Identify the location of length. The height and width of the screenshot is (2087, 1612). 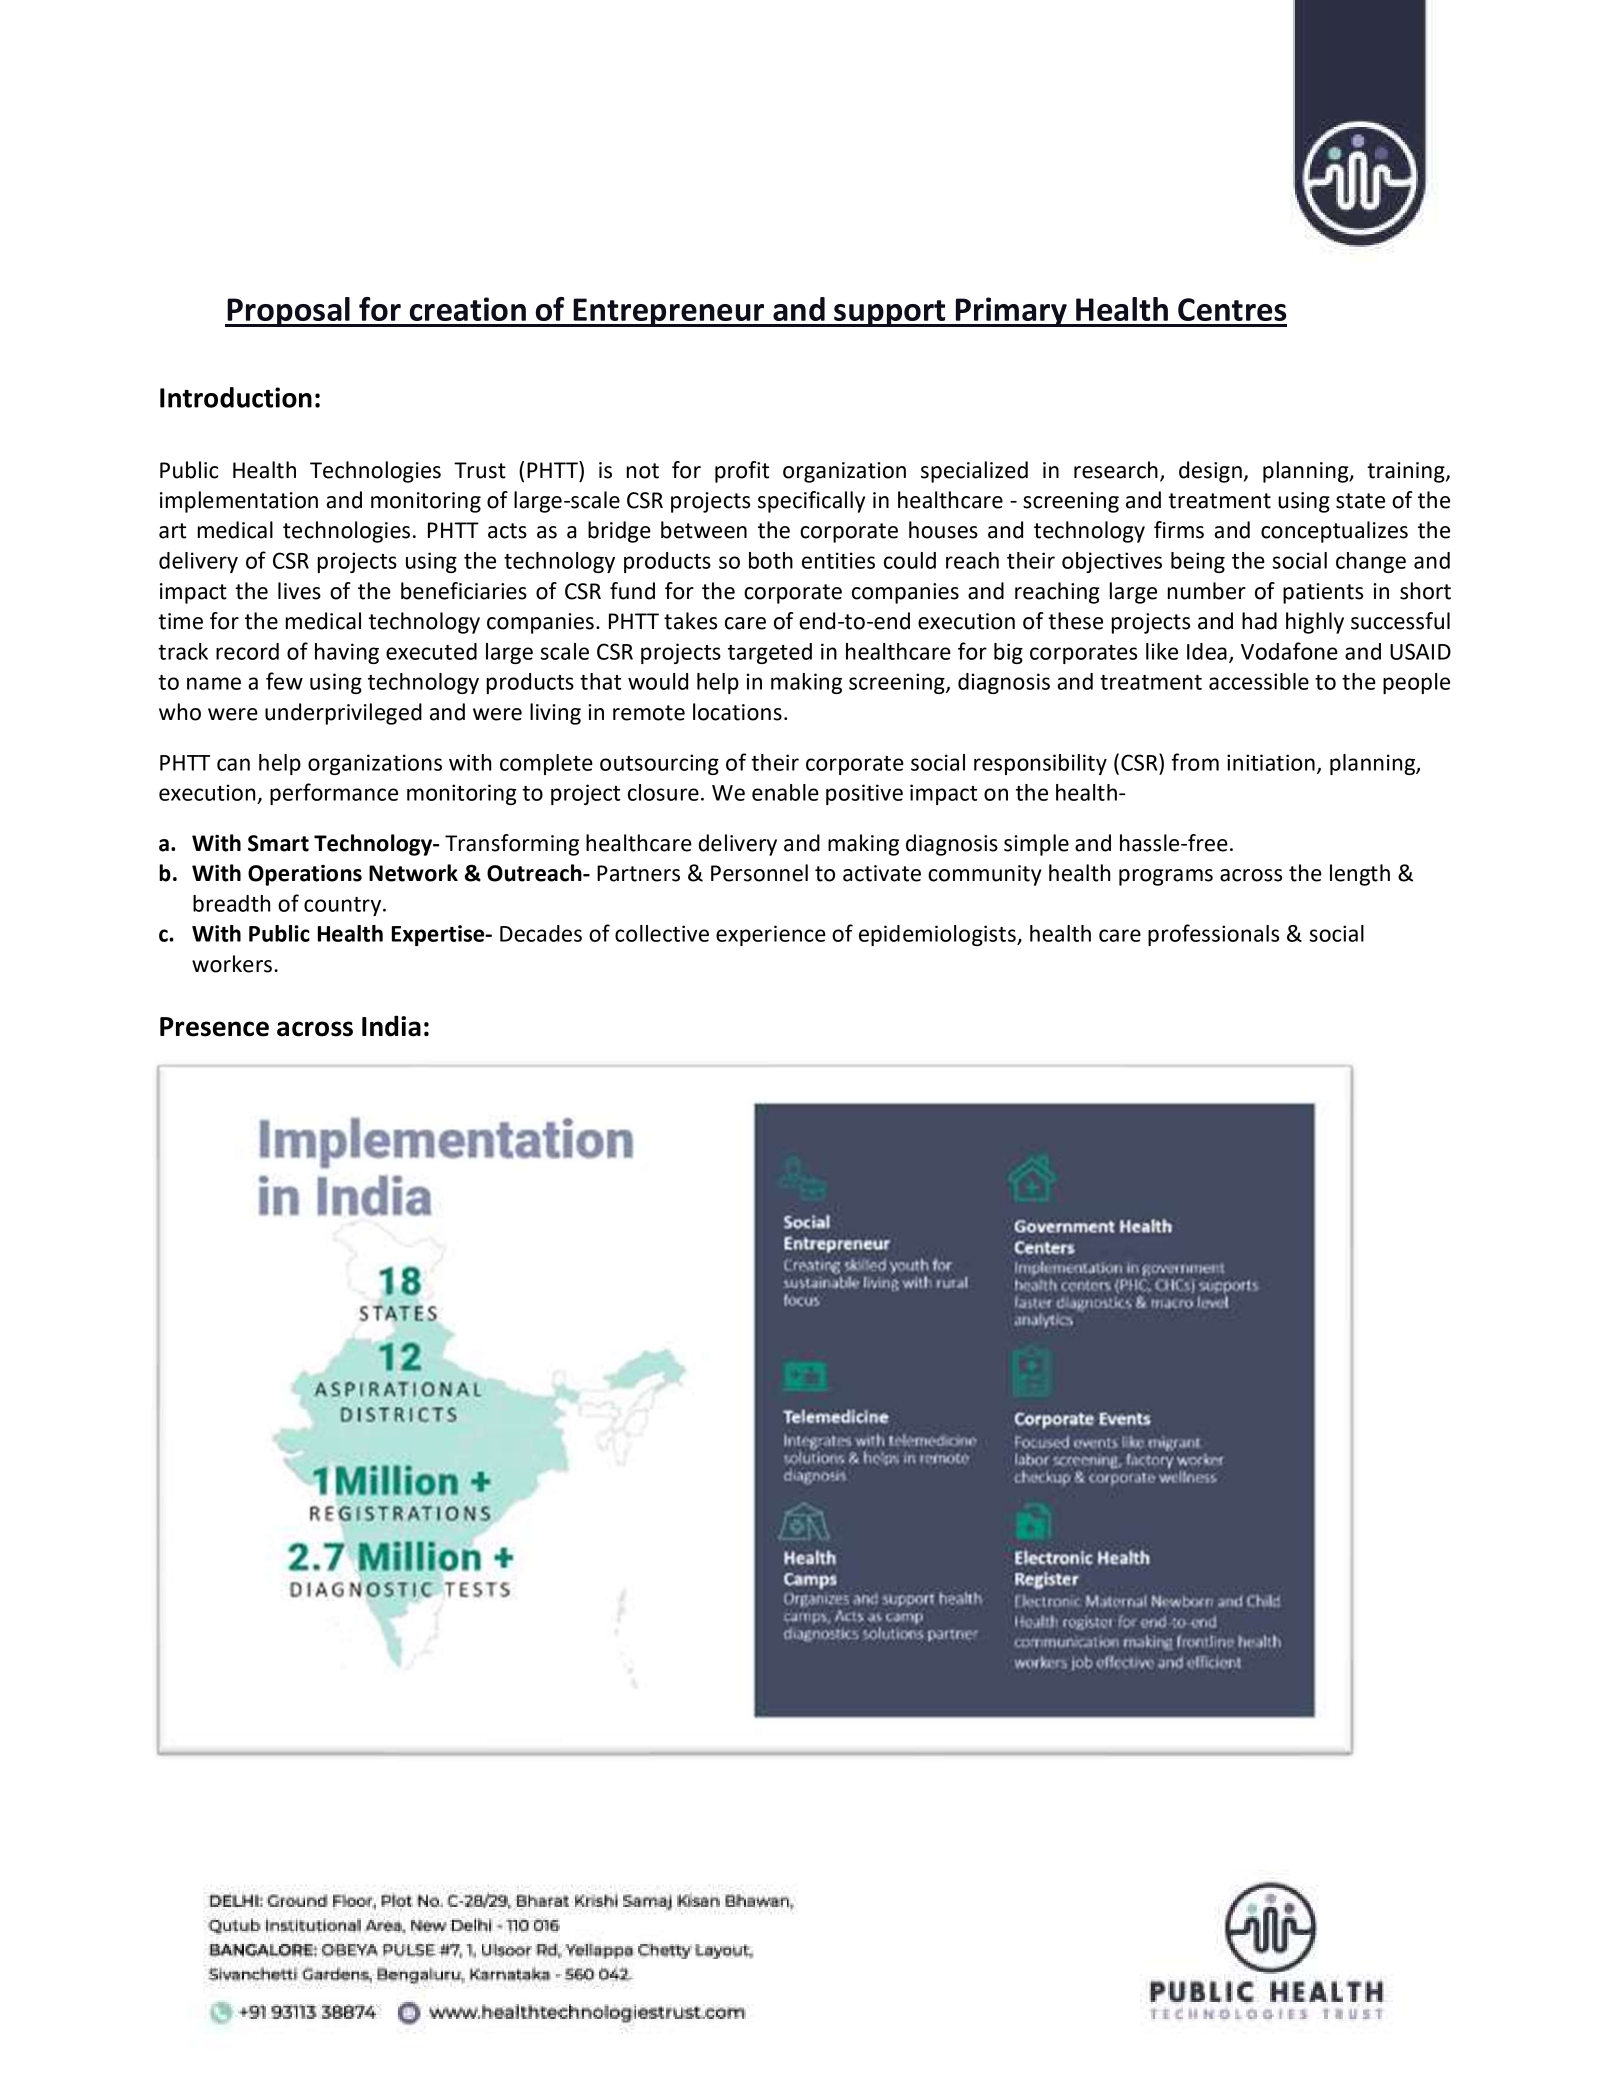
(1360, 875).
